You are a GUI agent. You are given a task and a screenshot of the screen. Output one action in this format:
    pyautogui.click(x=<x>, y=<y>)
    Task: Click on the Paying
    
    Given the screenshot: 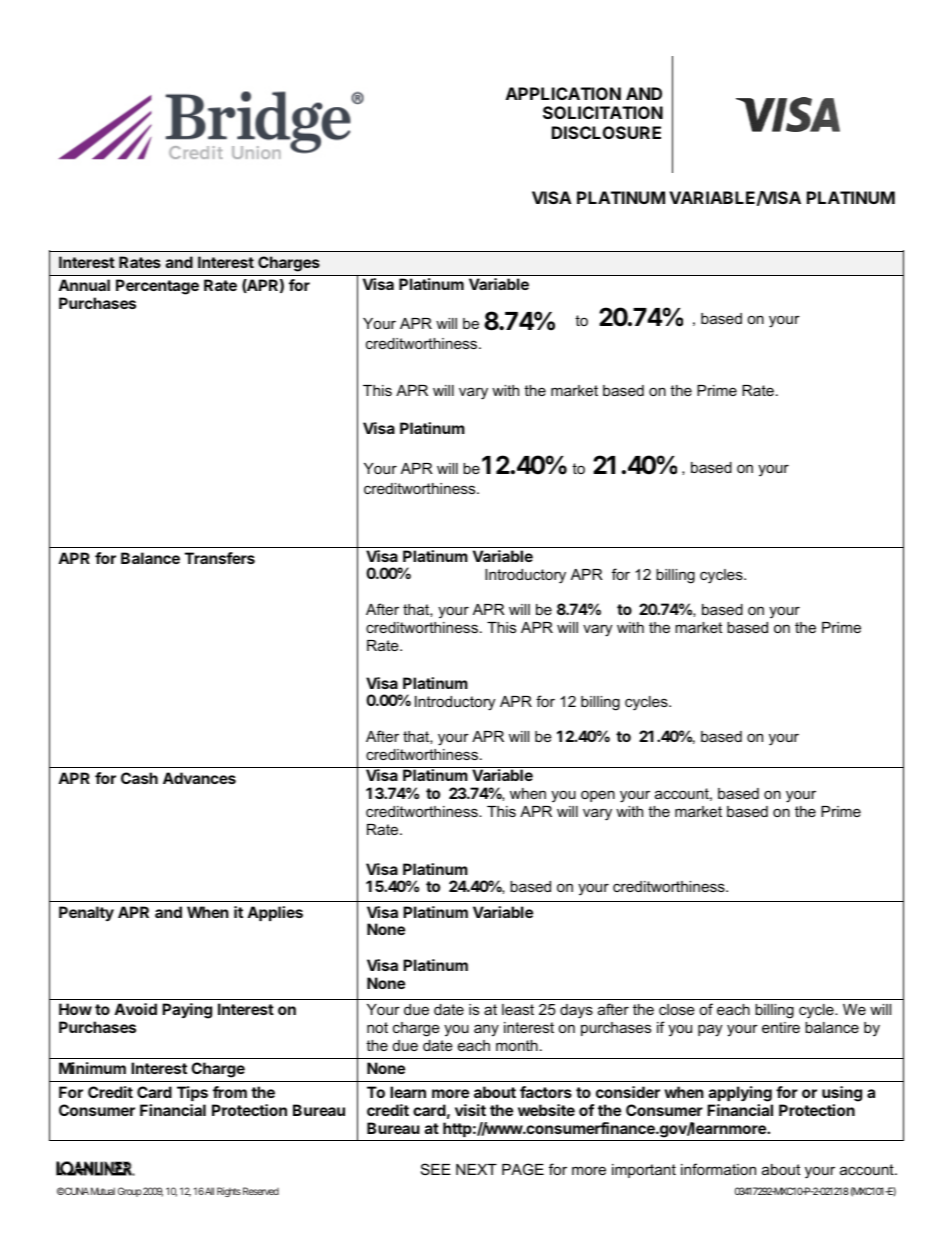 What is the action you would take?
    pyautogui.click(x=187, y=1011)
